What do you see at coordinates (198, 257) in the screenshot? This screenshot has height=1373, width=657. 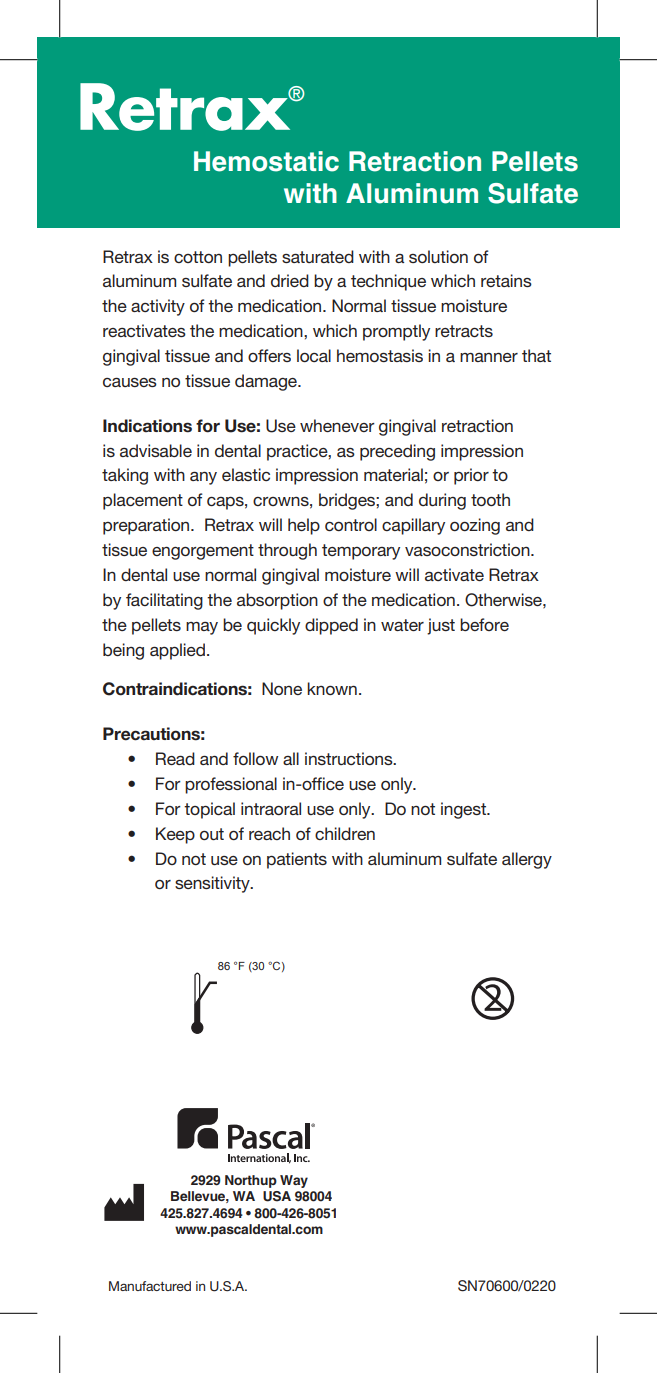 I see `cotton` at bounding box center [198, 257].
